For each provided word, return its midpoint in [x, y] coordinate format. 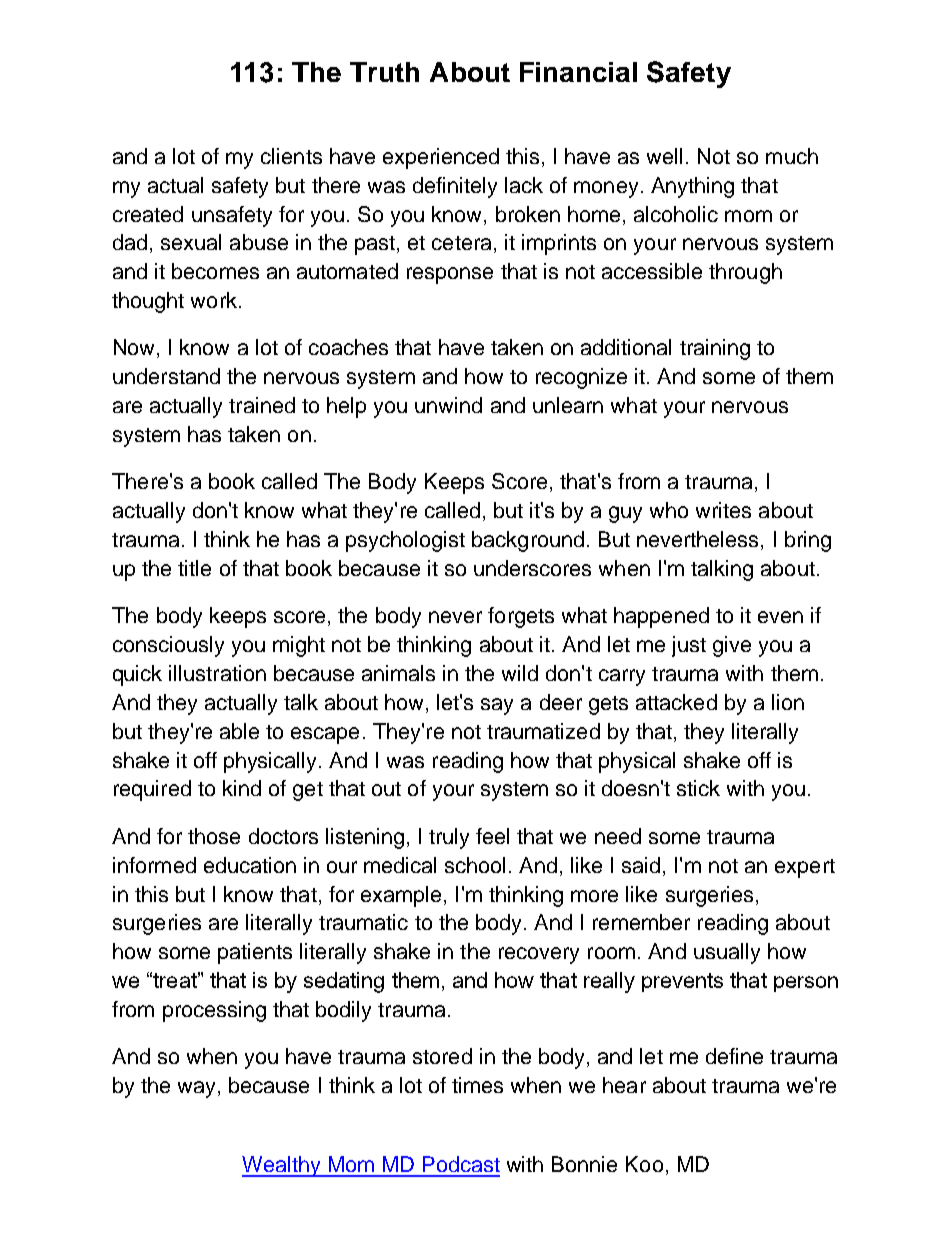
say [497, 706]
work [214, 300]
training [715, 349]
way [196, 1089]
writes [723, 510]
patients [255, 953]
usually [727, 953]
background [528, 541]
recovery [539, 955]
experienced [441, 158]
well [664, 156]
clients [291, 156]
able [239, 731]
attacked [676, 702]
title [194, 568]
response [450, 275]
